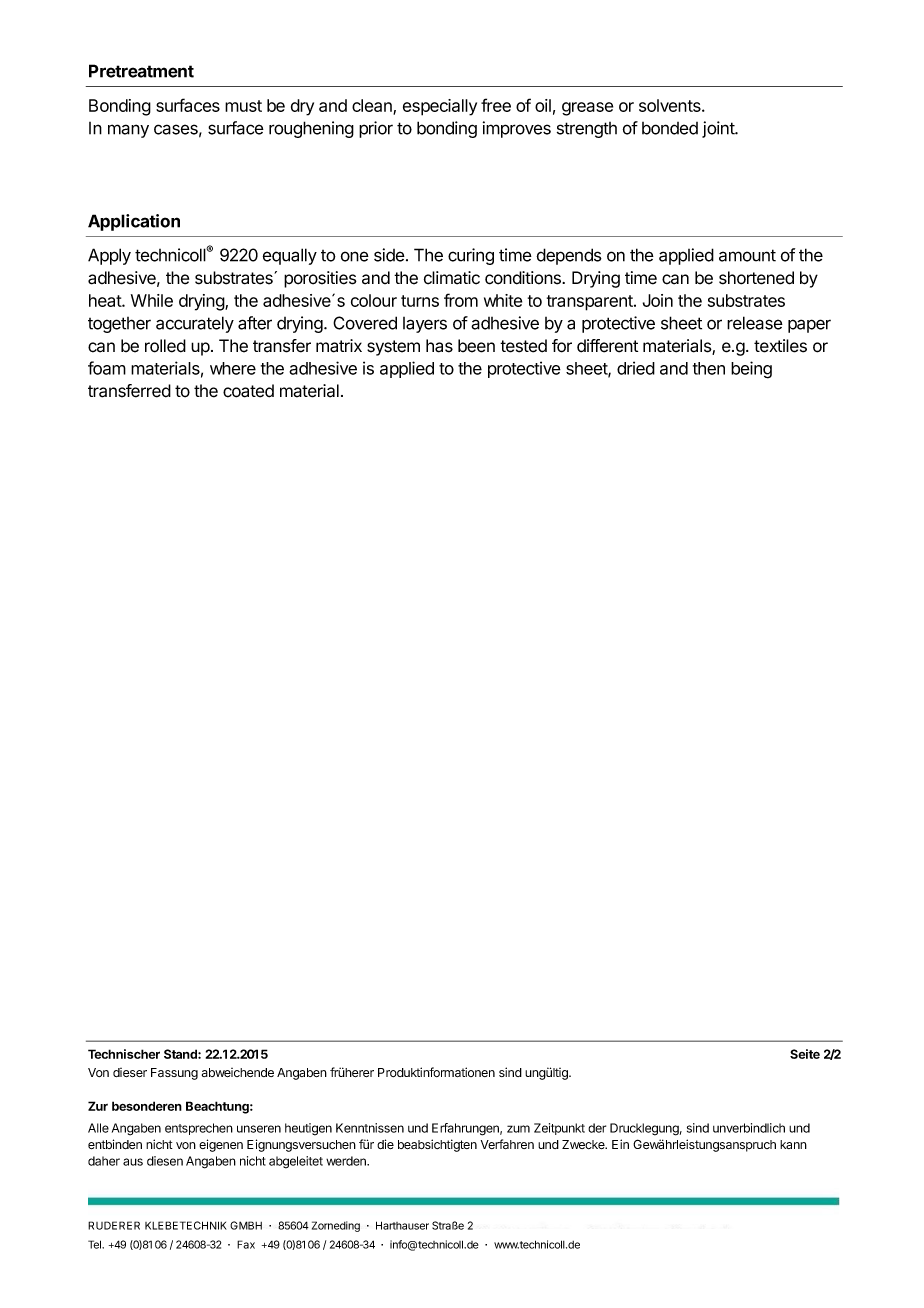 The image size is (924, 1308). I want to click on kann, so click(793, 1144).
